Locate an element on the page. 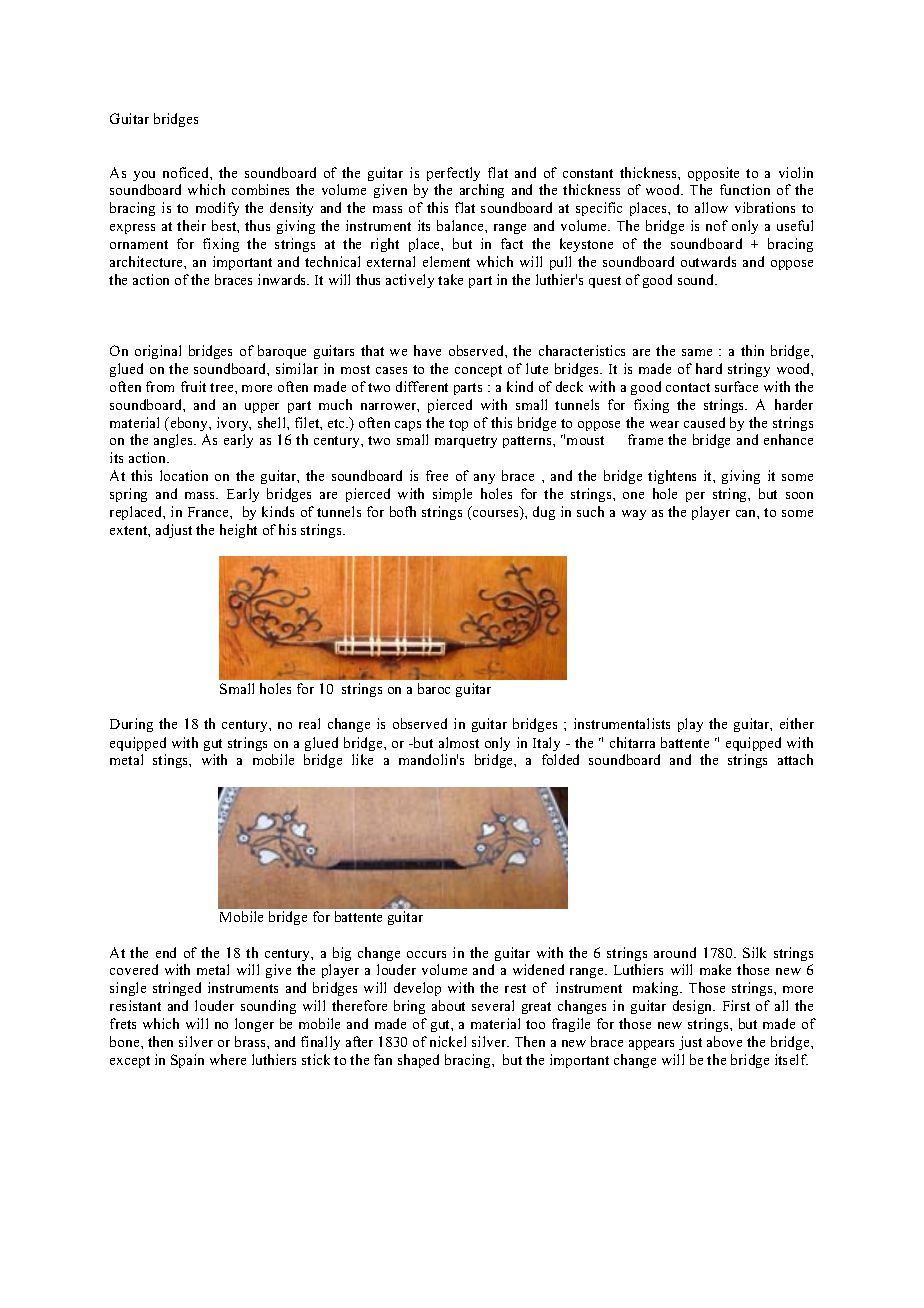  arching is located at coordinates (482, 191).
